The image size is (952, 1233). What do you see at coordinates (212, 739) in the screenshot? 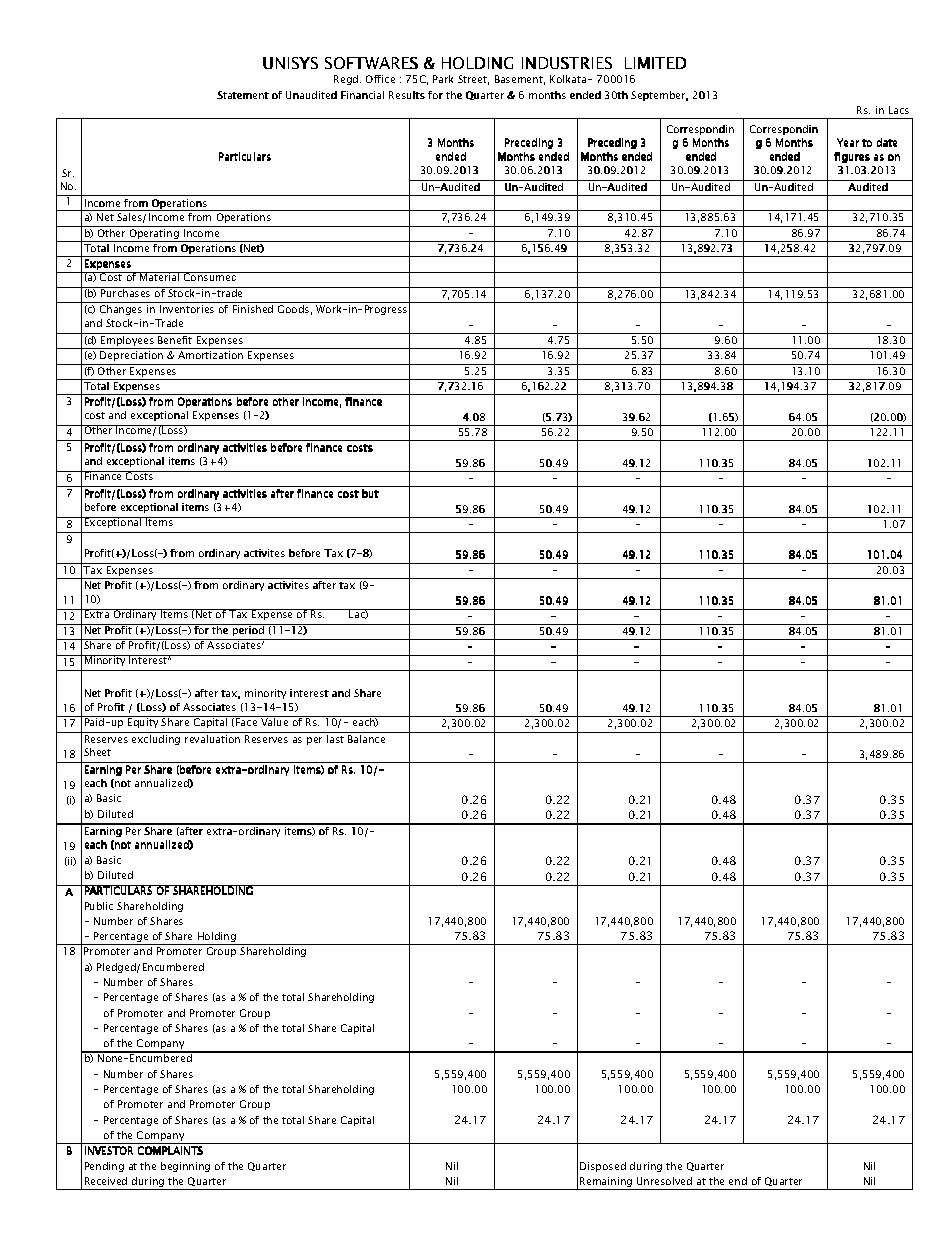
I see `revaluation` at bounding box center [212, 739].
